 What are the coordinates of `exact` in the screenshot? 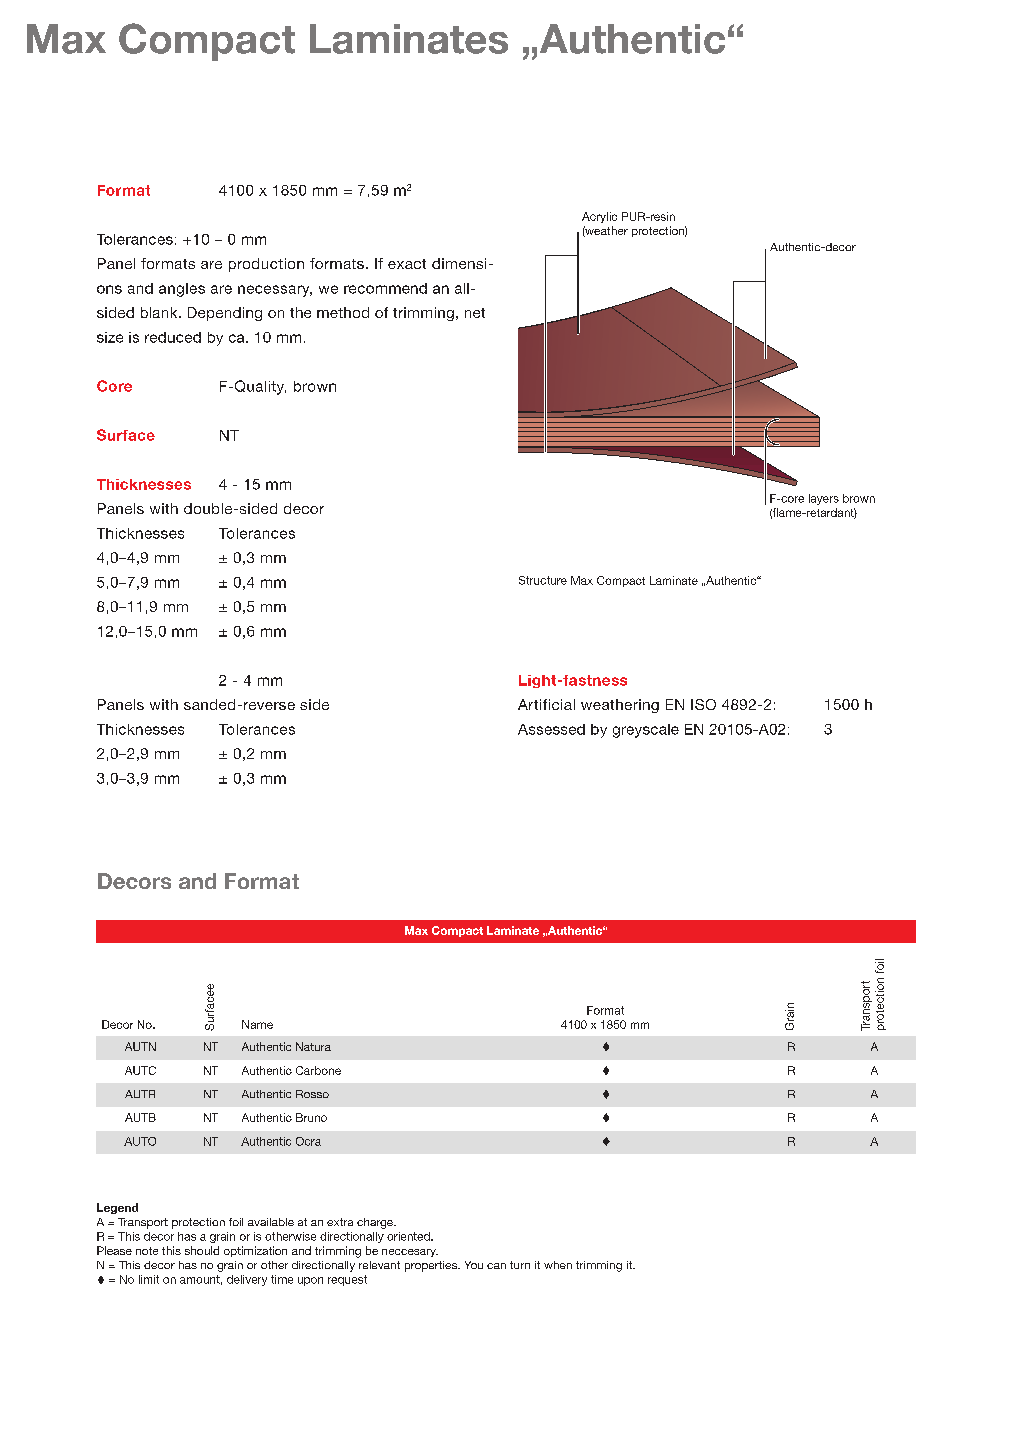 It's located at (407, 264).
